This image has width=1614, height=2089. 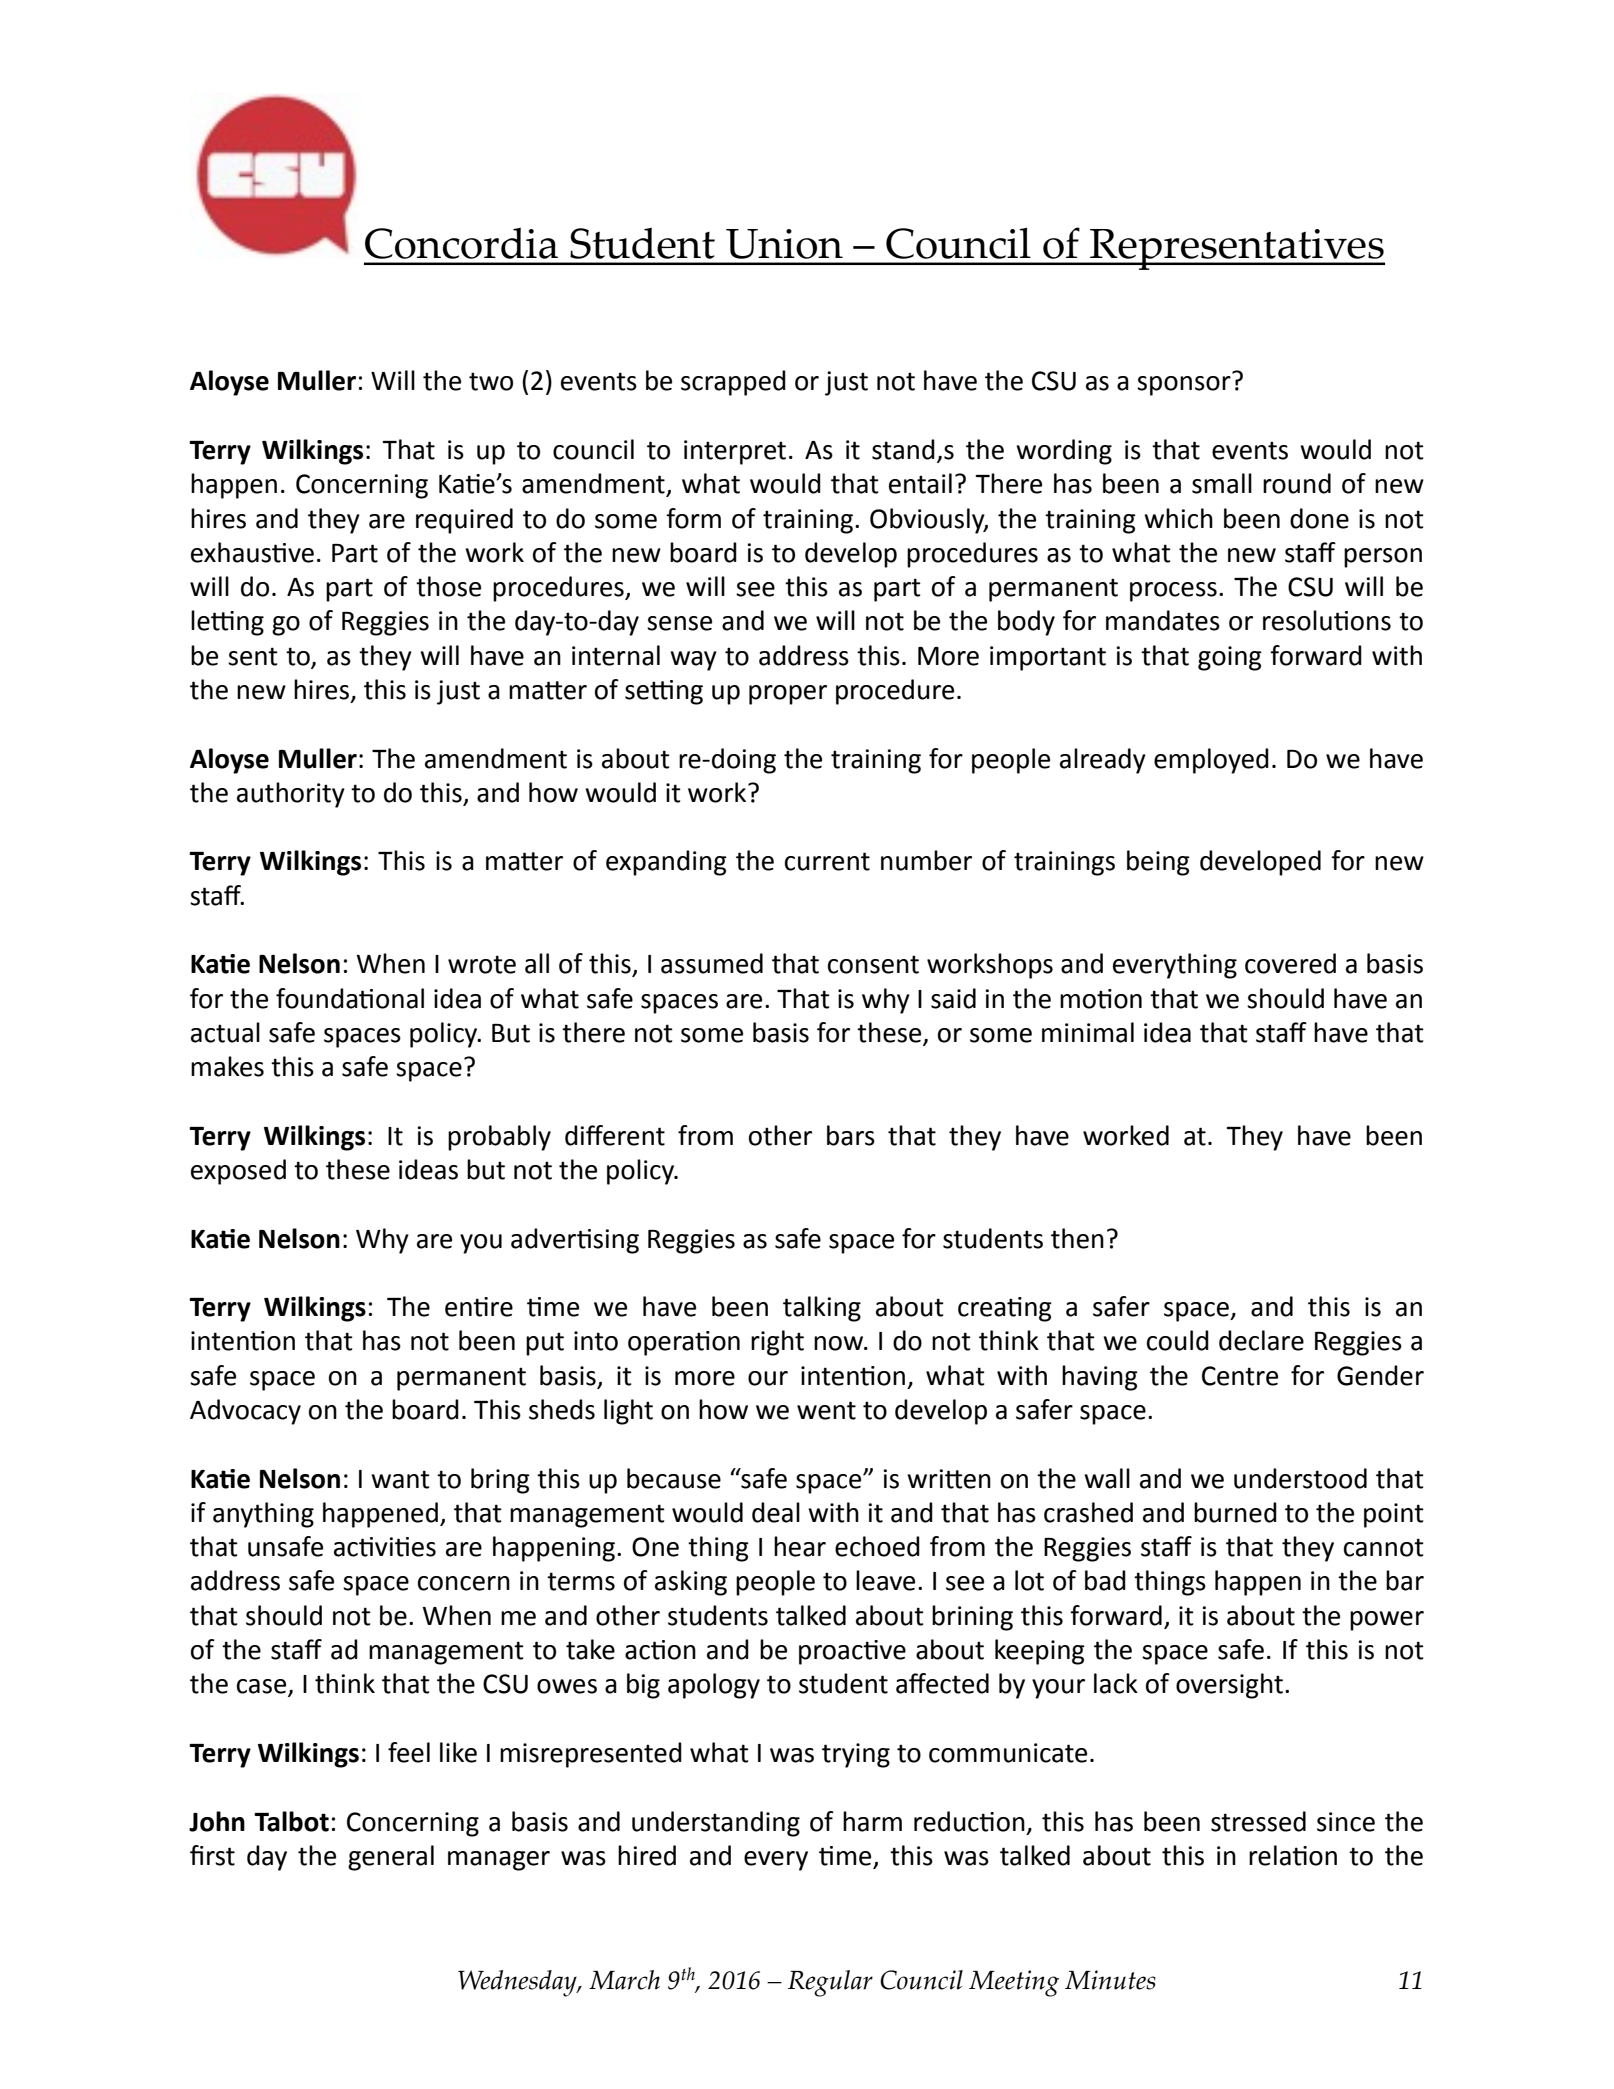 I want to click on small, so click(x=1222, y=483).
